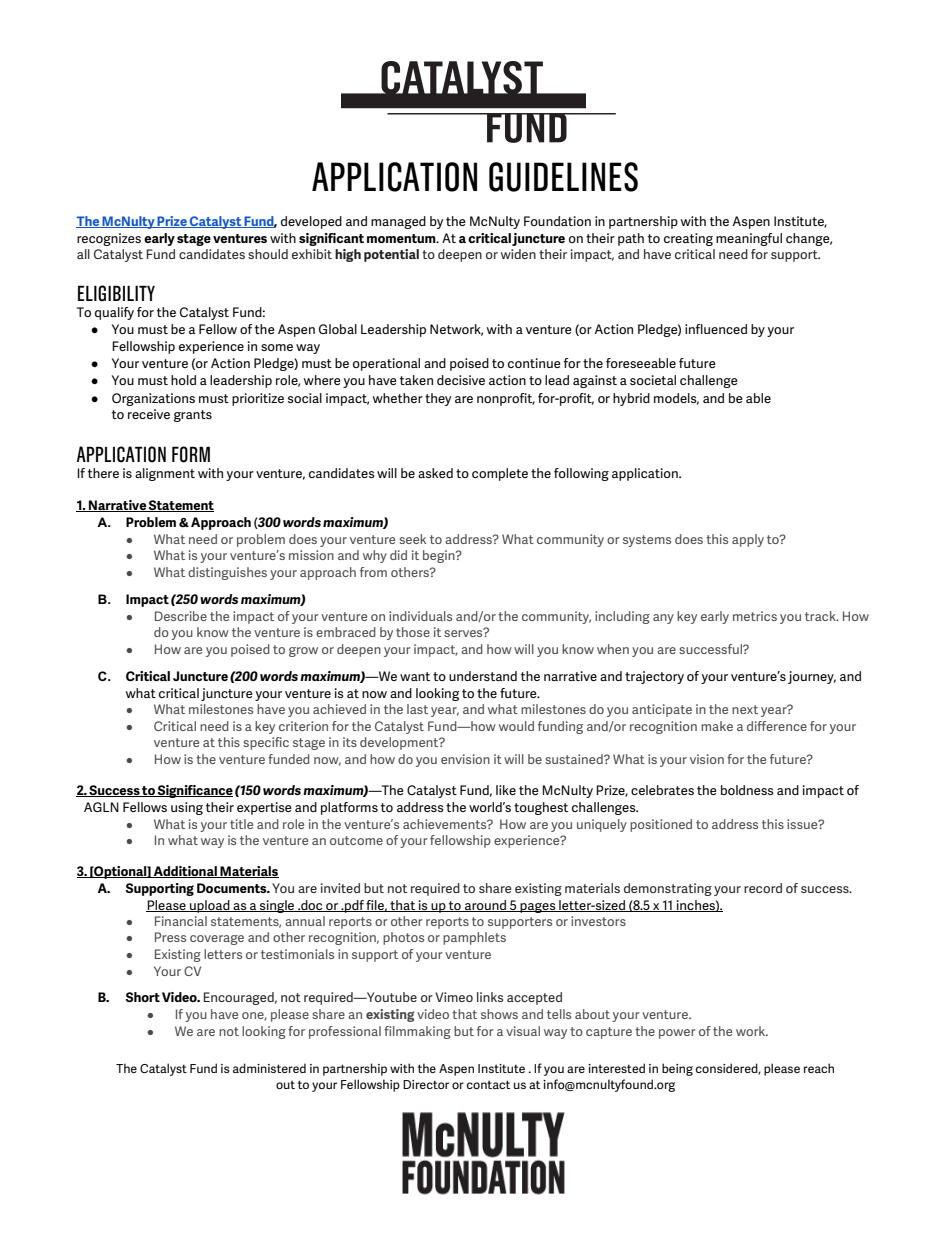  I want to click on recognizes, so click(109, 239).
